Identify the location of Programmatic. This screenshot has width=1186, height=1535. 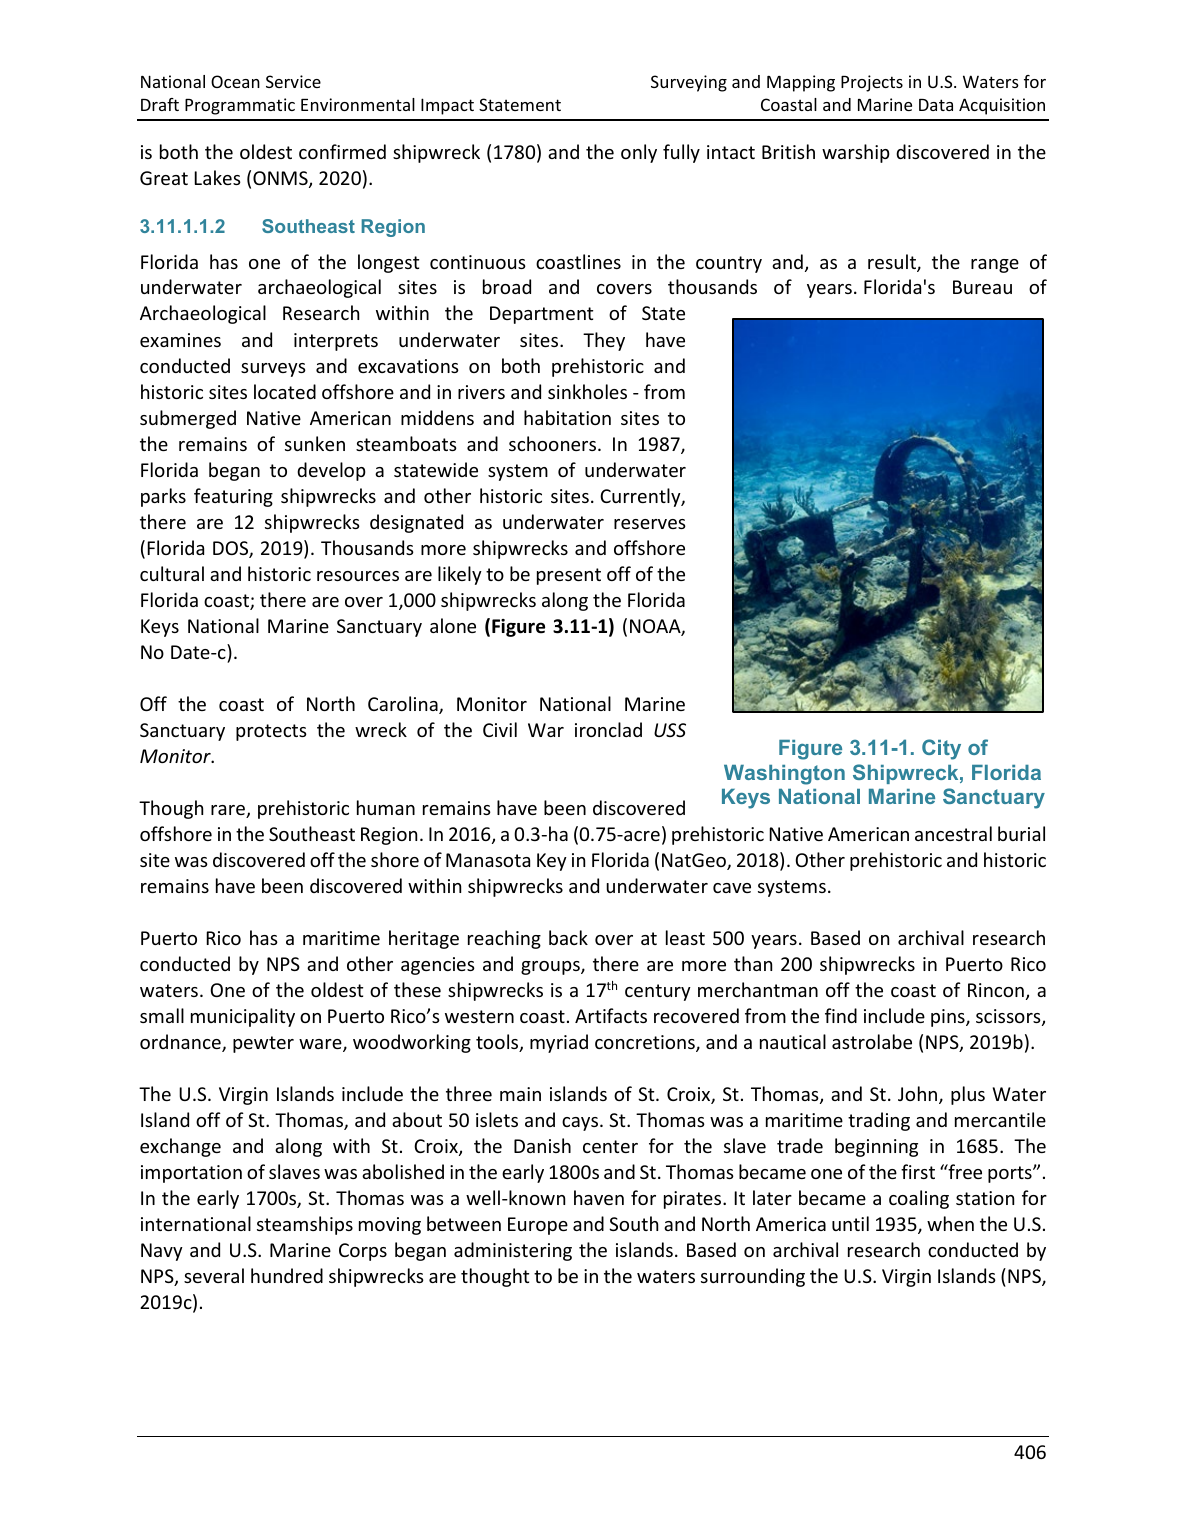
(240, 106).
